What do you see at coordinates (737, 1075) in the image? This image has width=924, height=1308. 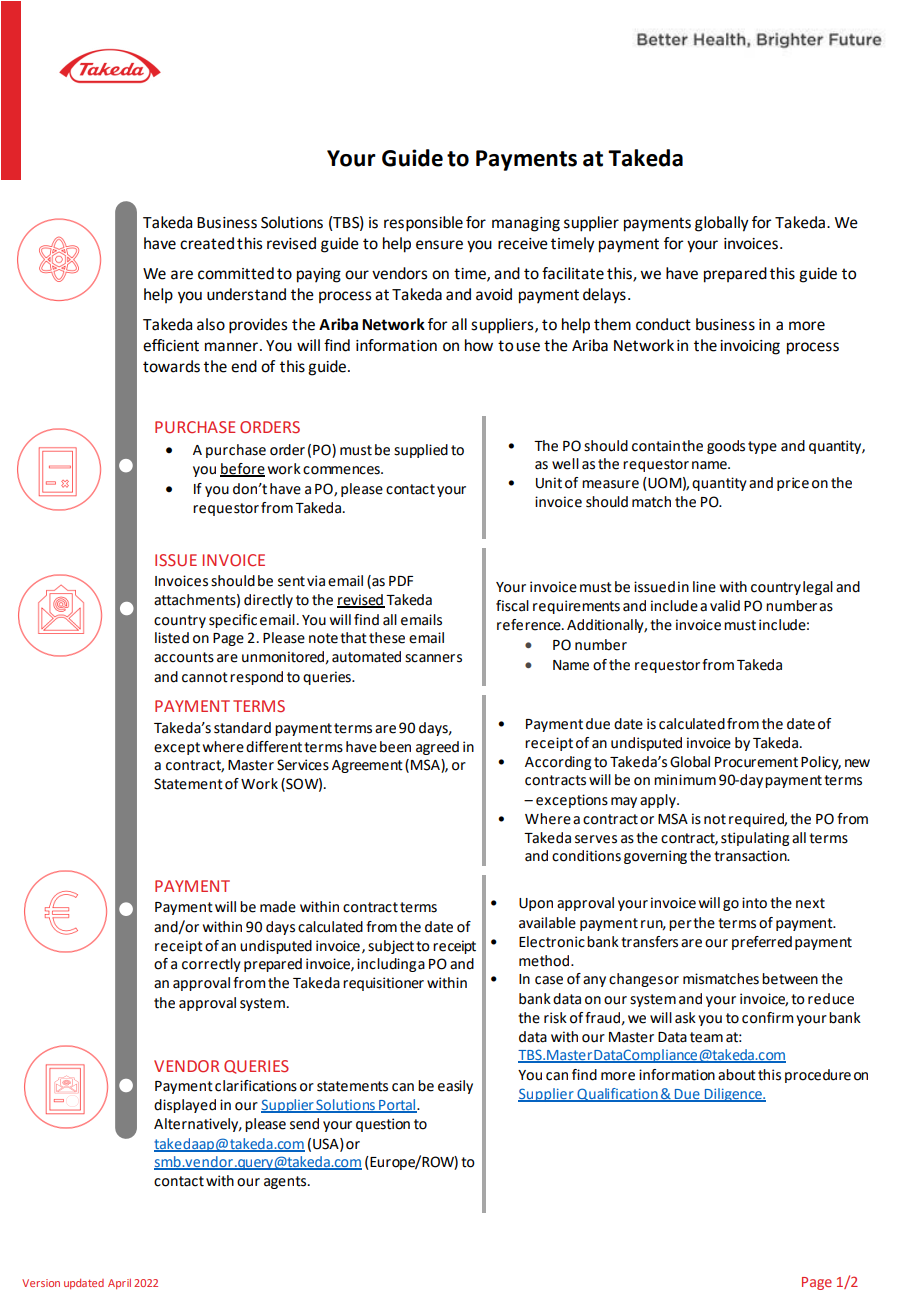 I see `about` at bounding box center [737, 1075].
